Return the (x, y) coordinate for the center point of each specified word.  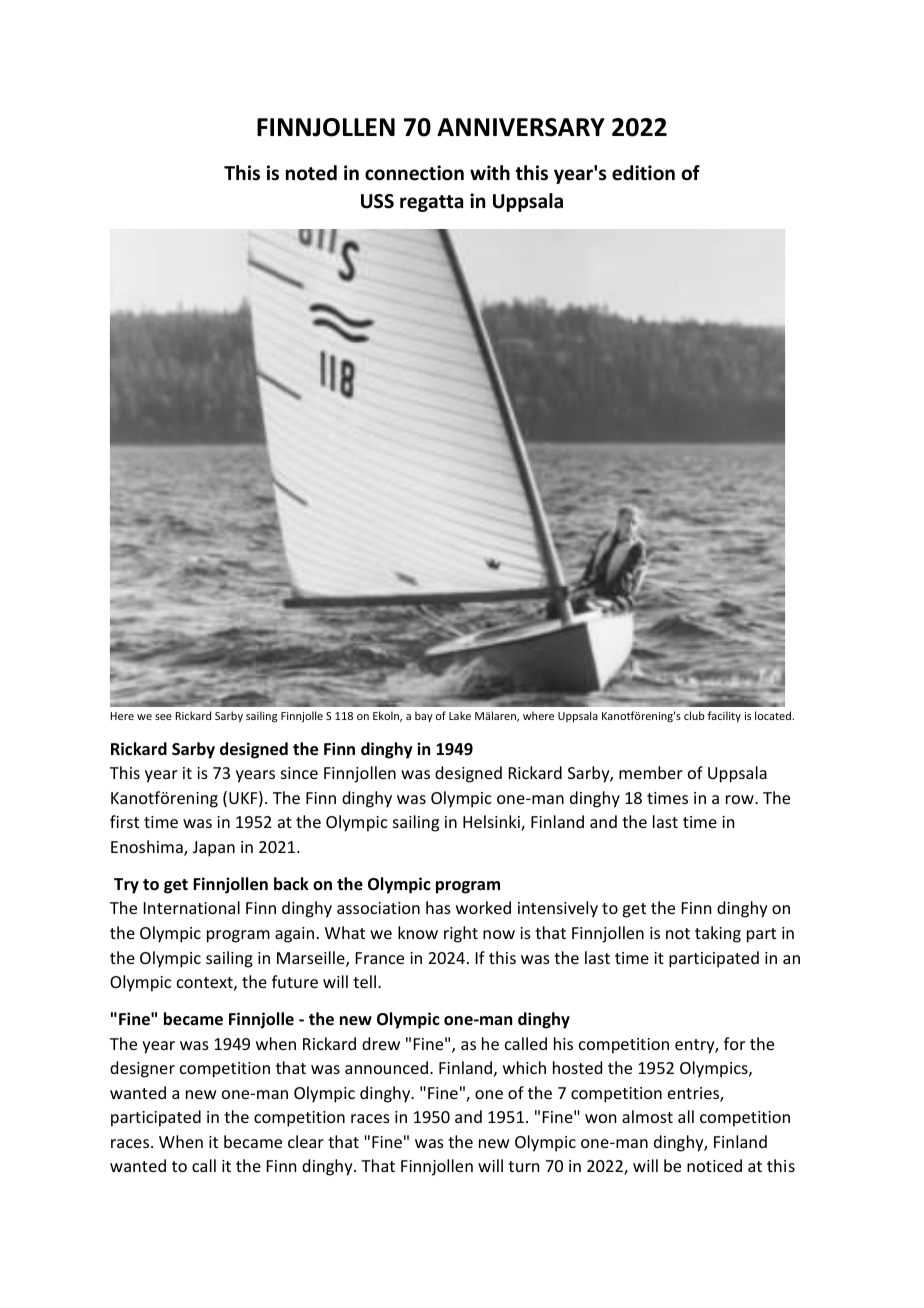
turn (523, 1166)
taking (718, 934)
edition (643, 173)
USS (377, 201)
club (694, 715)
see (163, 717)
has (438, 907)
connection (414, 173)
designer (142, 1069)
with (490, 173)
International (192, 907)
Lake (460, 715)
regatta (431, 203)
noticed (714, 1165)
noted (311, 173)
